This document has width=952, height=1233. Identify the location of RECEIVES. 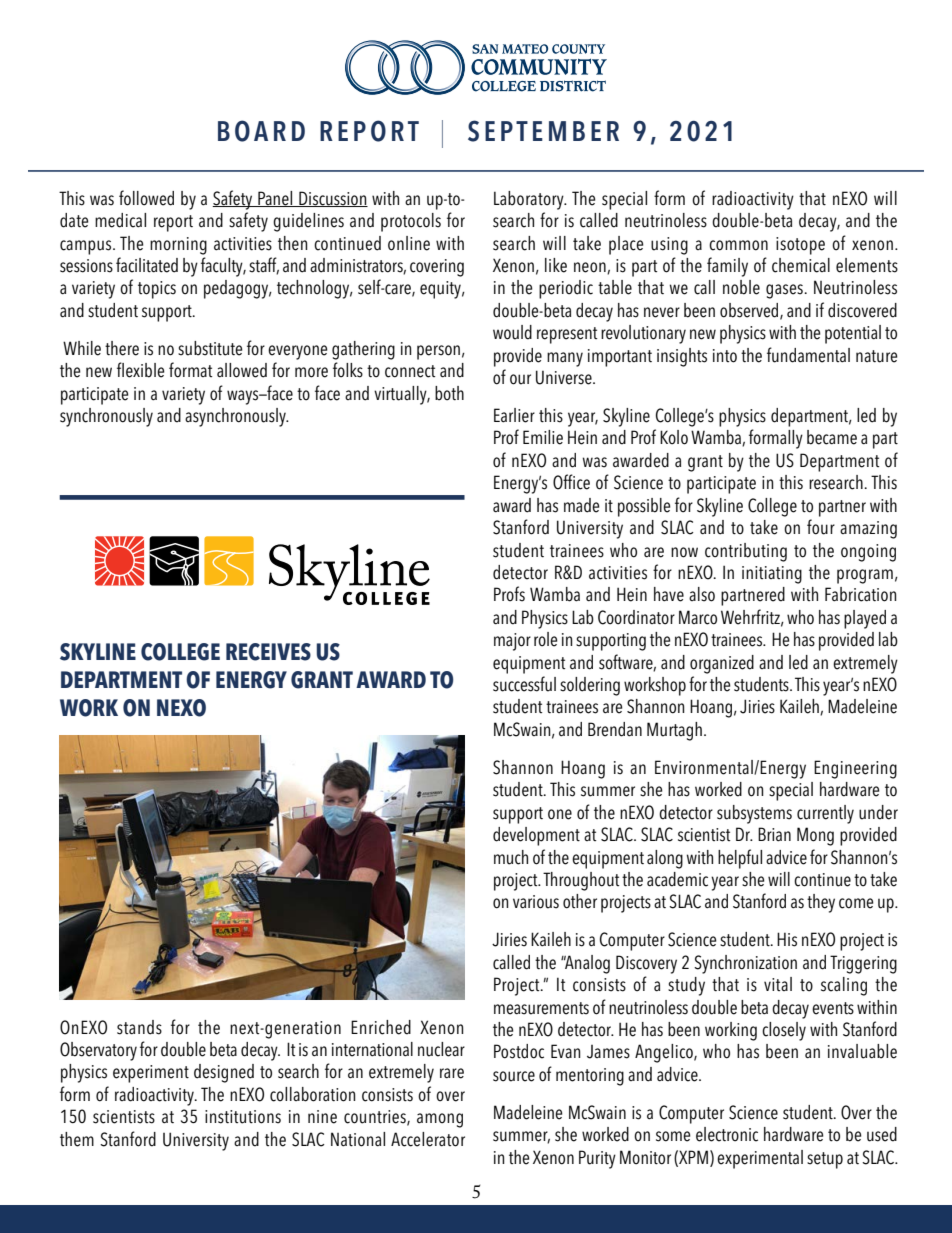
(268, 652).
